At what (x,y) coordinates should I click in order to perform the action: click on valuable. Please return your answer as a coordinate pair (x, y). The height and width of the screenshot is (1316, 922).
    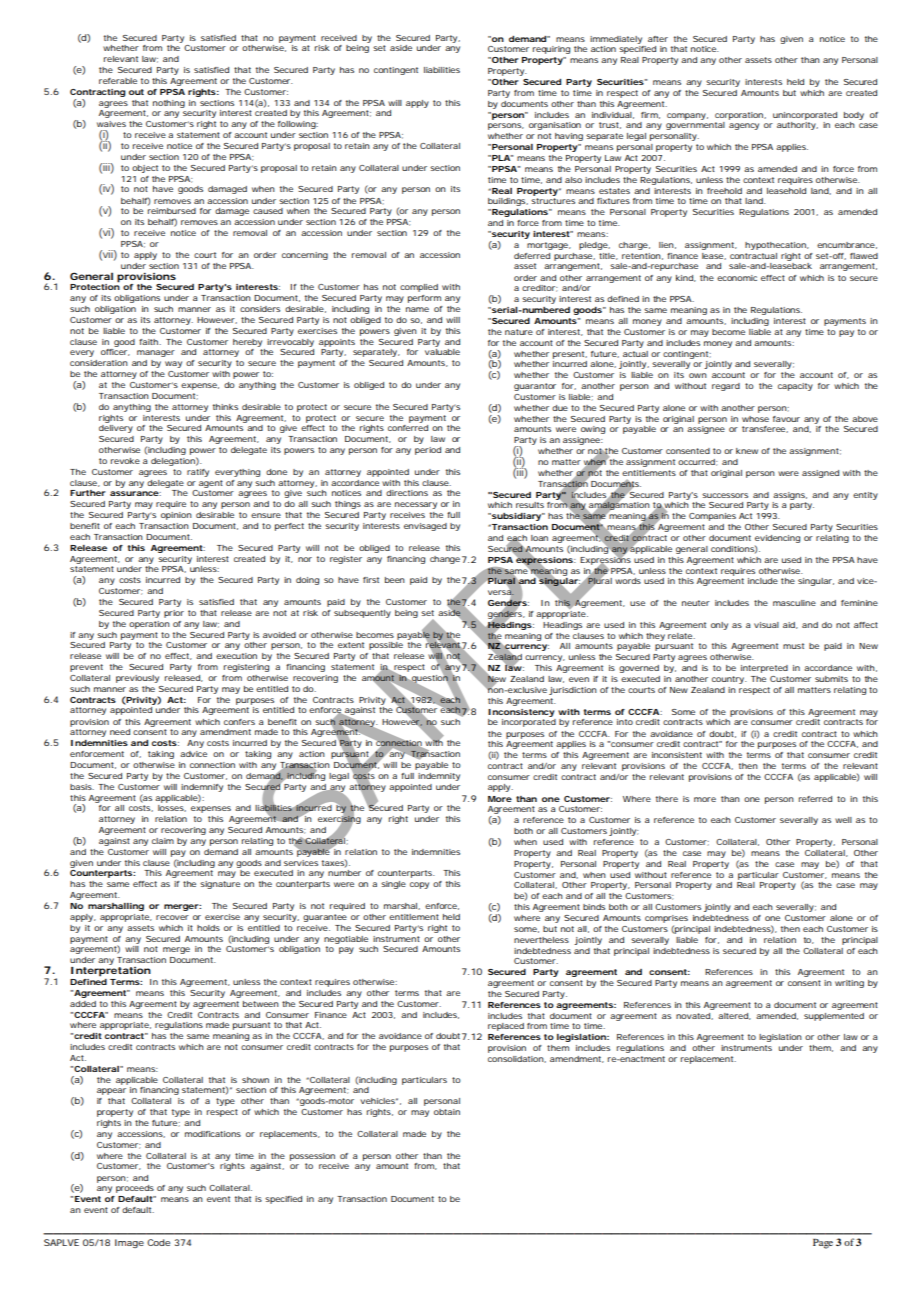
    Looking at the image, I should click on (442, 352).
